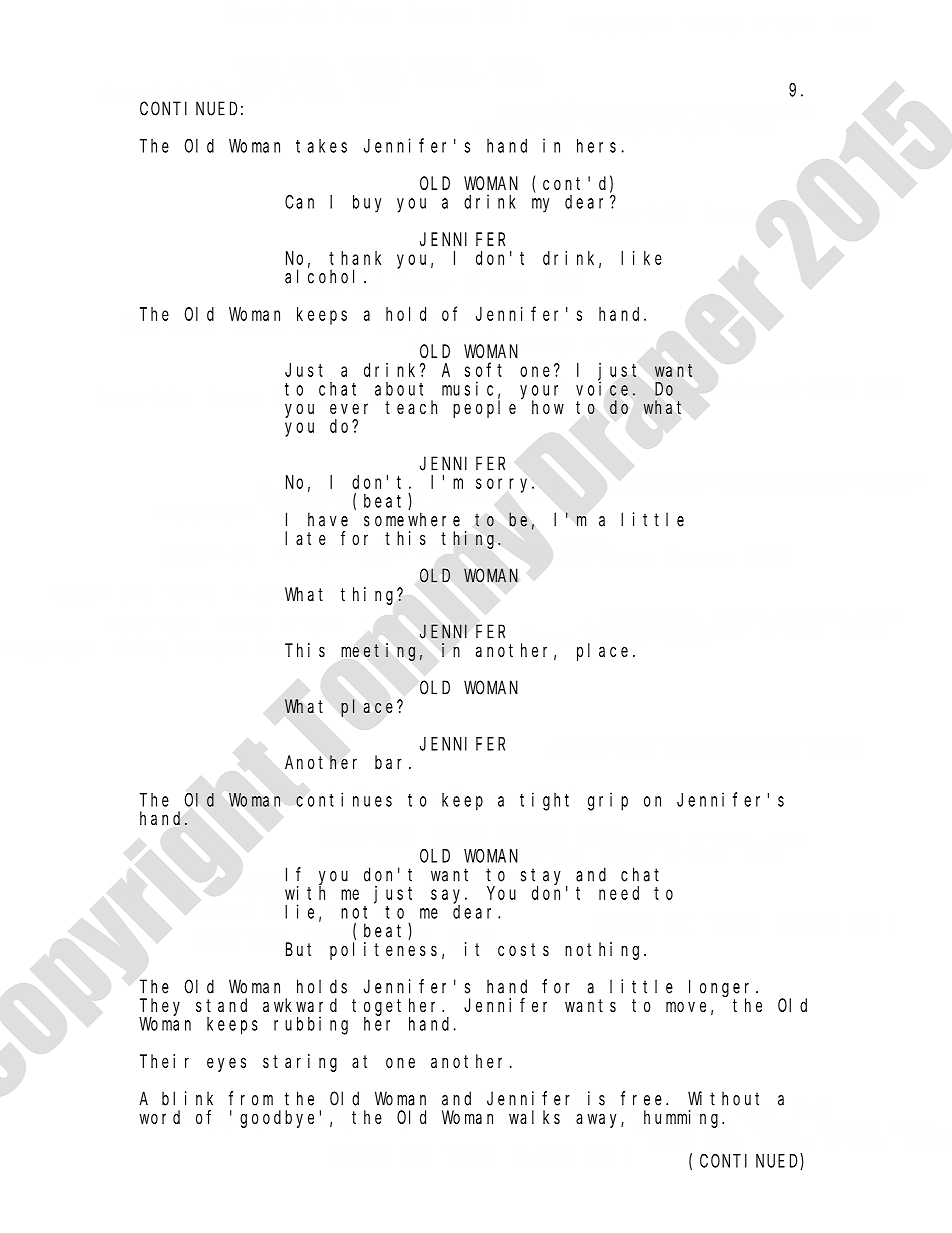 Image resolution: width=952 pixels, height=1233 pixels. I want to click on late, so click(305, 538).
